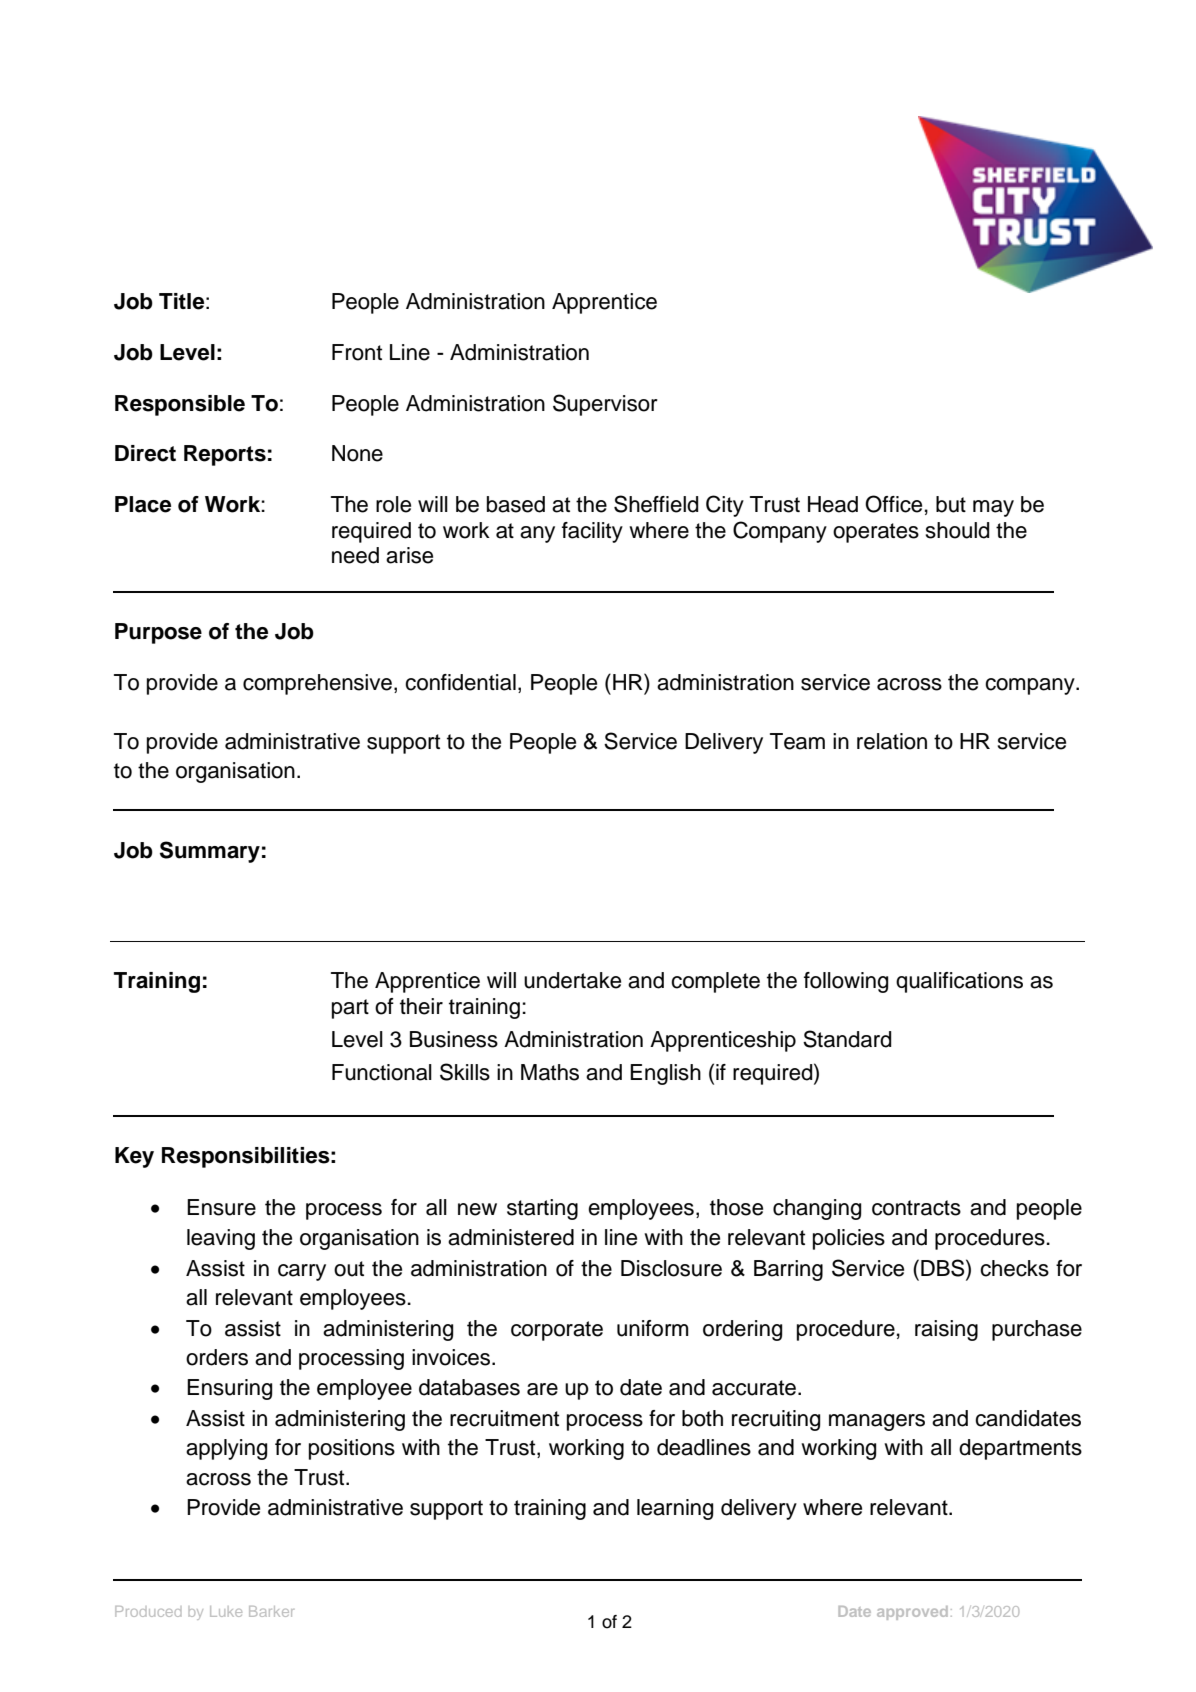 The height and width of the screenshot is (1692, 1196). Describe the element at coordinates (605, 405) in the screenshot. I see `Supervisor` at that location.
